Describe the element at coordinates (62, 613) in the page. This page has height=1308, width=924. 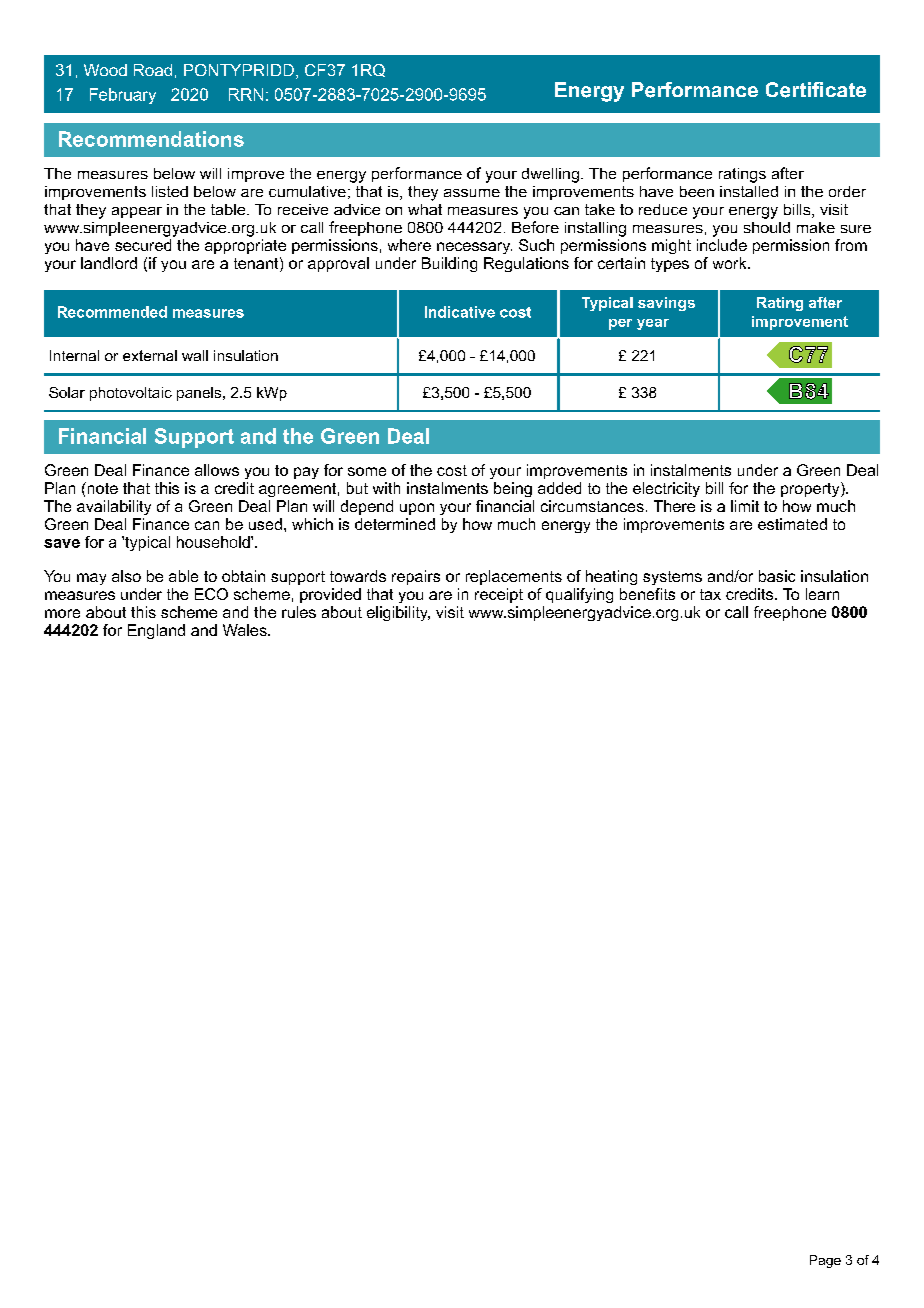
I see `more` at that location.
